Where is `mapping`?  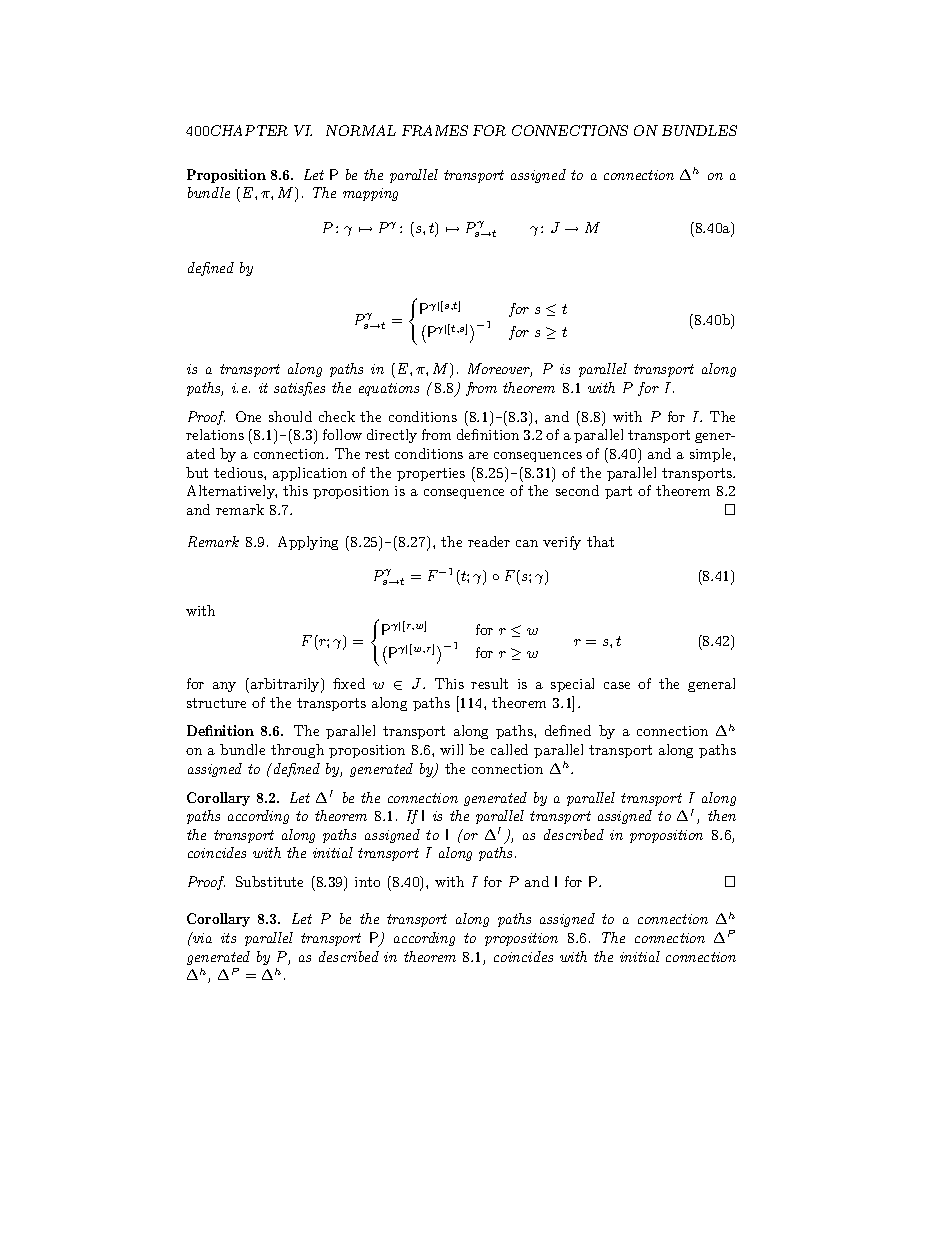
mapping is located at coordinates (370, 194).
